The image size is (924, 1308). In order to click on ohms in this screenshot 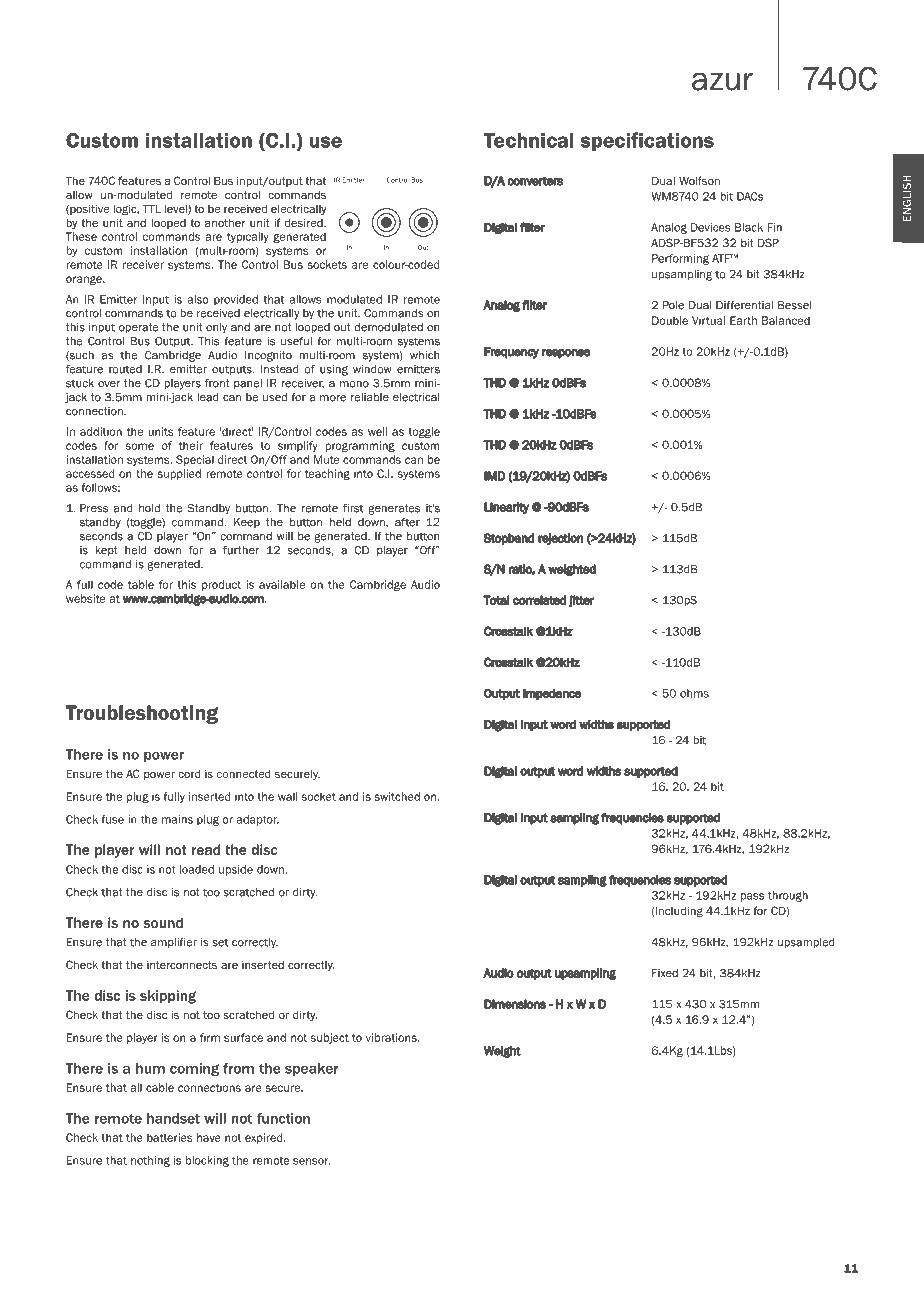, I will do `click(694, 693)`.
